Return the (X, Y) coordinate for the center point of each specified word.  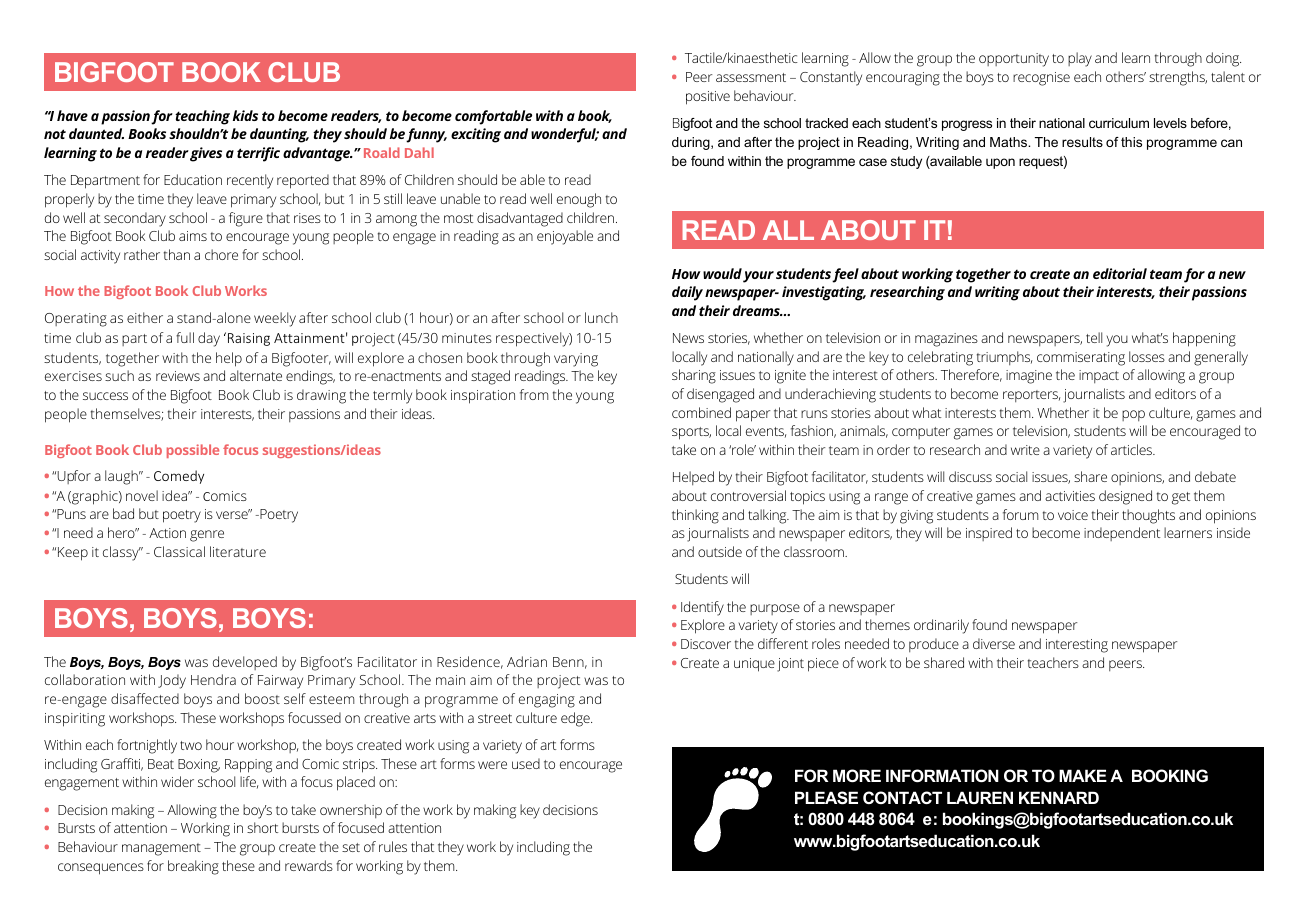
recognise (1041, 79)
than (177, 254)
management (161, 849)
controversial (748, 495)
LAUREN (980, 797)
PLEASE (826, 798)
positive (708, 98)
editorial (1120, 273)
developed (245, 663)
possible (193, 451)
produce (934, 645)
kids (245, 115)
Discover (706, 644)
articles (1133, 449)
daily (687, 293)
